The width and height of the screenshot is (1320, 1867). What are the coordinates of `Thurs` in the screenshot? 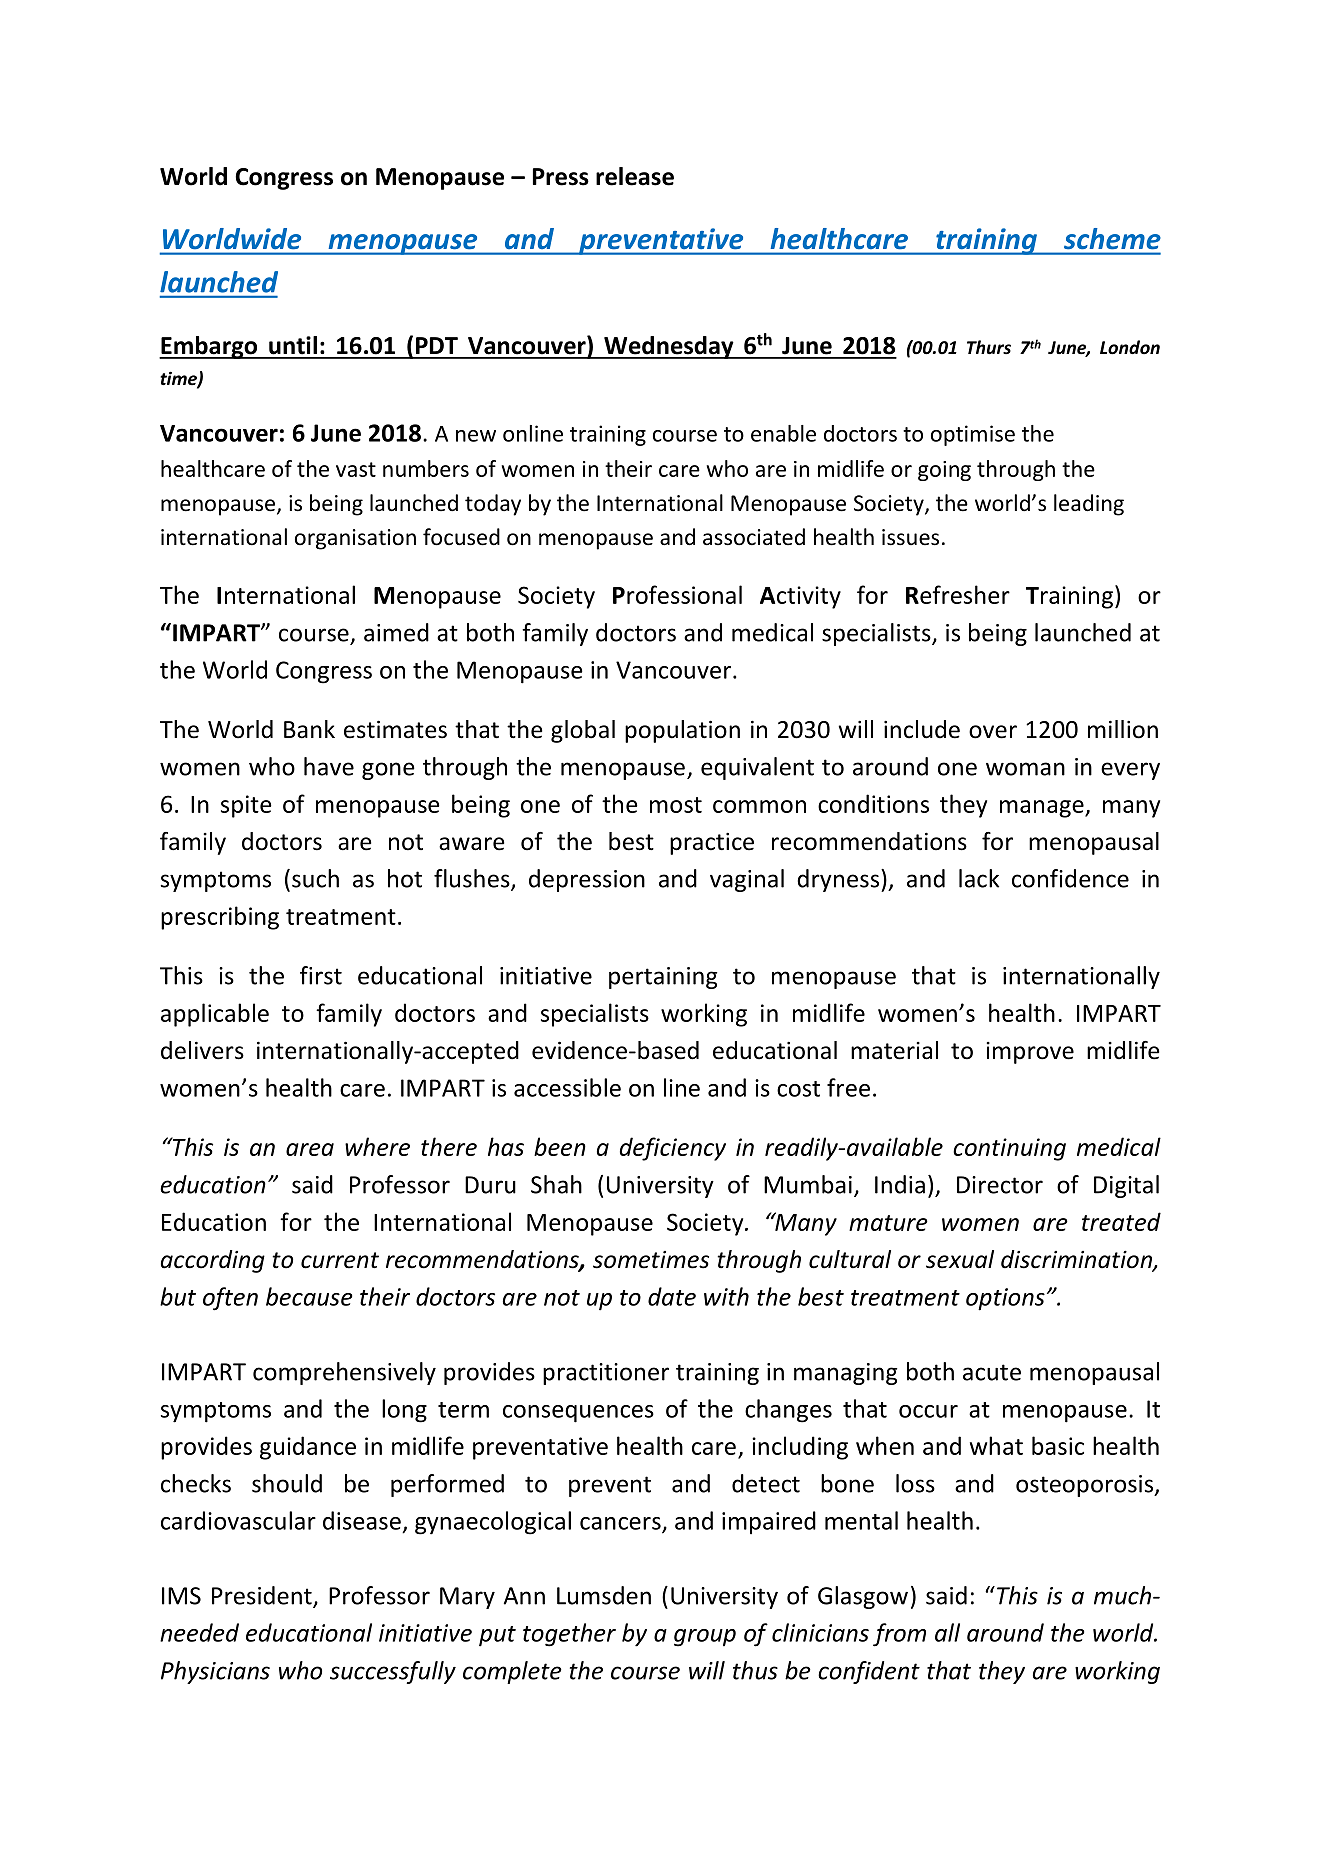 It's located at (989, 347).
